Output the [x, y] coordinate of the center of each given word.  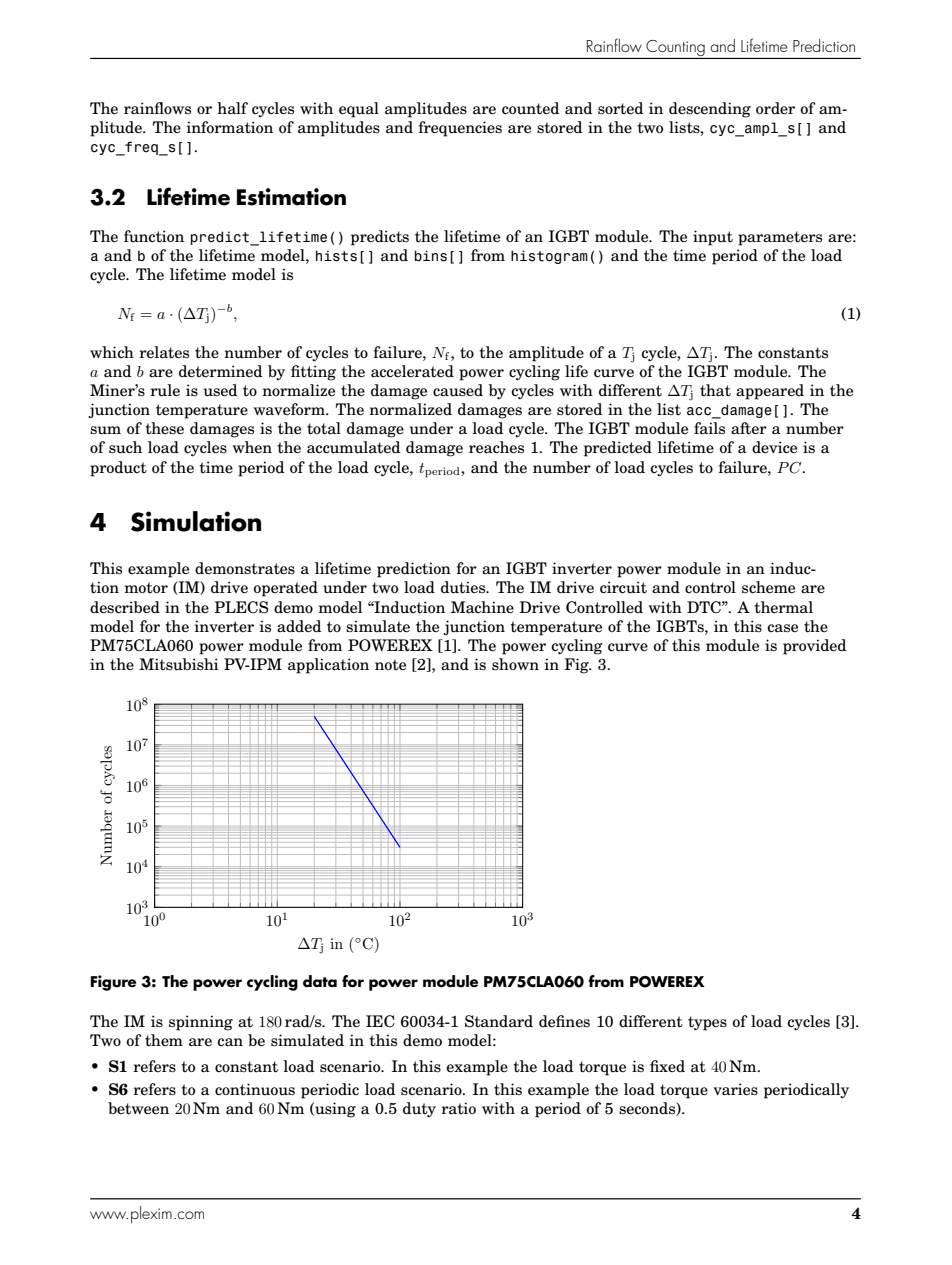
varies [735, 1089]
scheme [768, 587]
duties [464, 587]
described [125, 607]
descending [710, 110]
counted [530, 108]
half [232, 108]
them [164, 1040]
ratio [458, 1108]
